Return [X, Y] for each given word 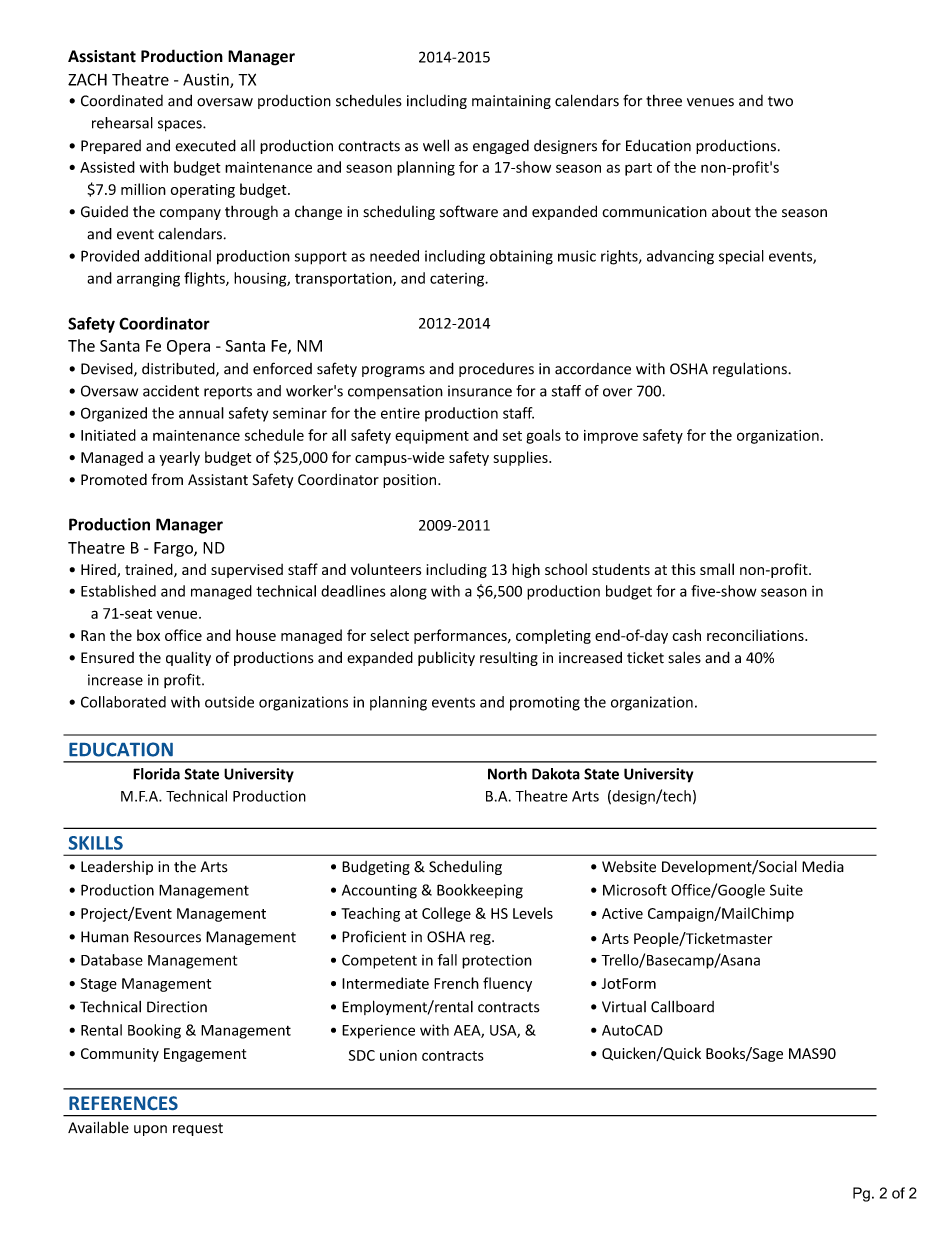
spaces [181, 126]
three [664, 101]
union [398, 1055]
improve [611, 437]
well [436, 145]
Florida [156, 774]
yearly [179, 458]
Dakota [556, 774]
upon [150, 1130]
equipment [432, 437]
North [507, 774]
